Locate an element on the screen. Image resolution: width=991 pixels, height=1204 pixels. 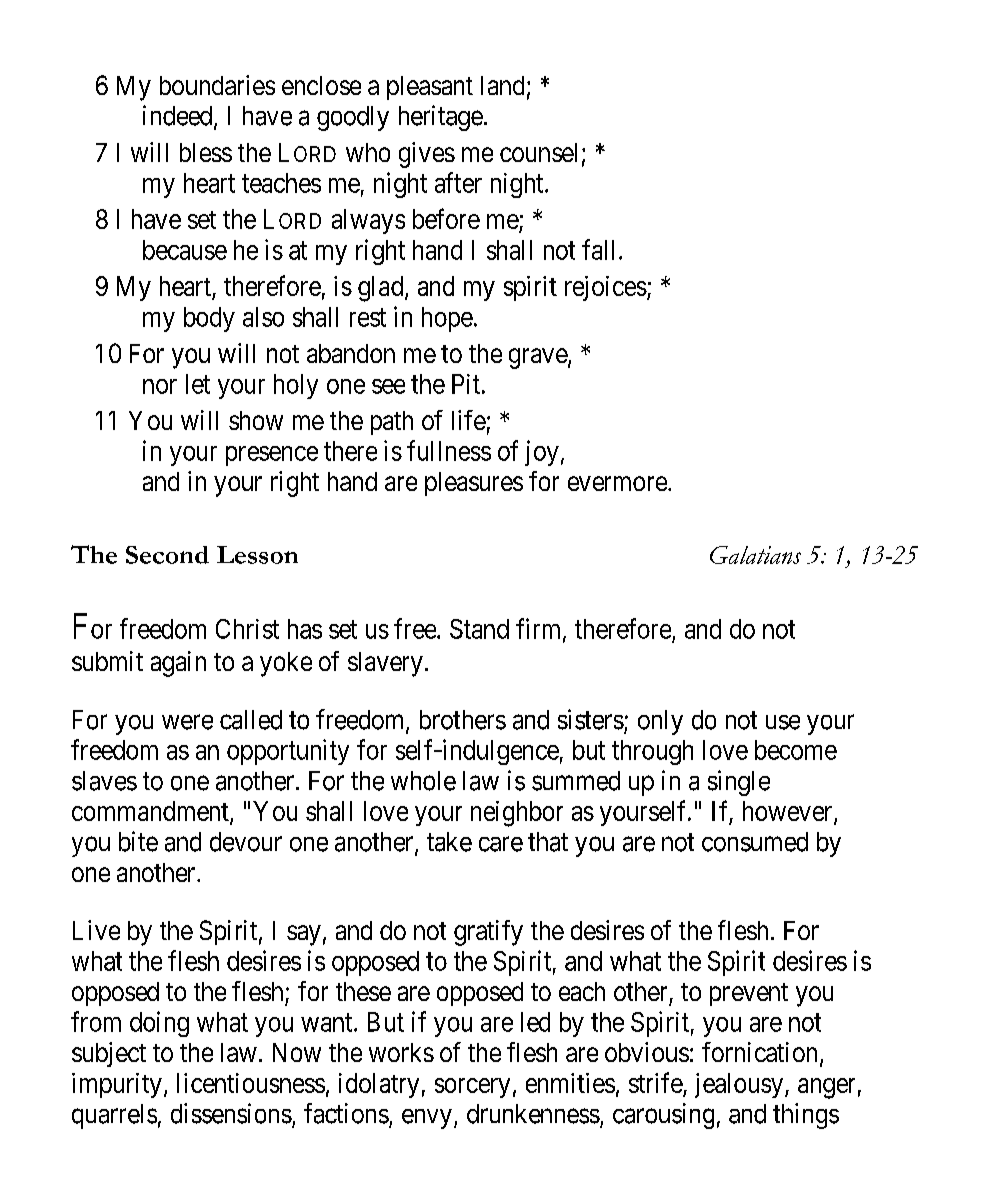
indeed is located at coordinates (179, 116).
